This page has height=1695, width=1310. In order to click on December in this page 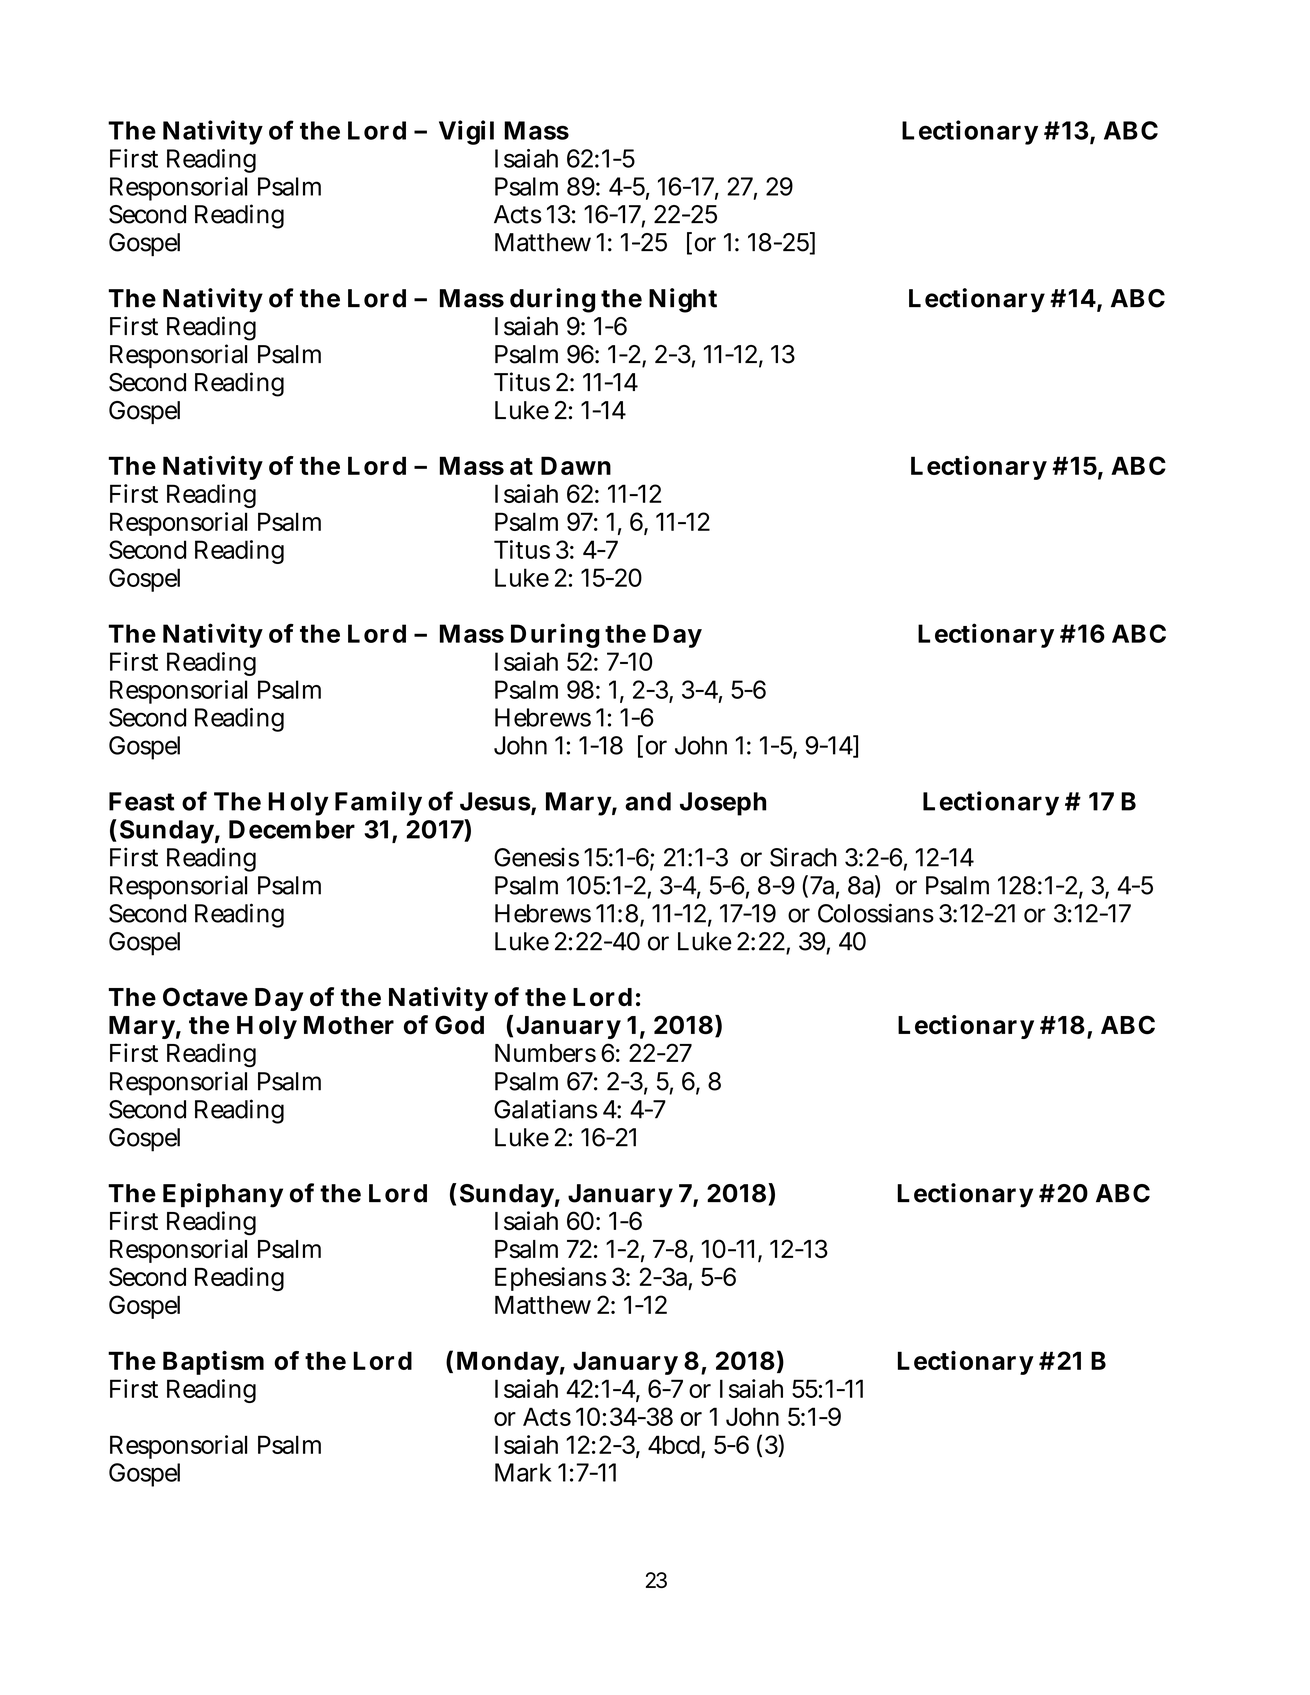, I will do `click(292, 829)`.
